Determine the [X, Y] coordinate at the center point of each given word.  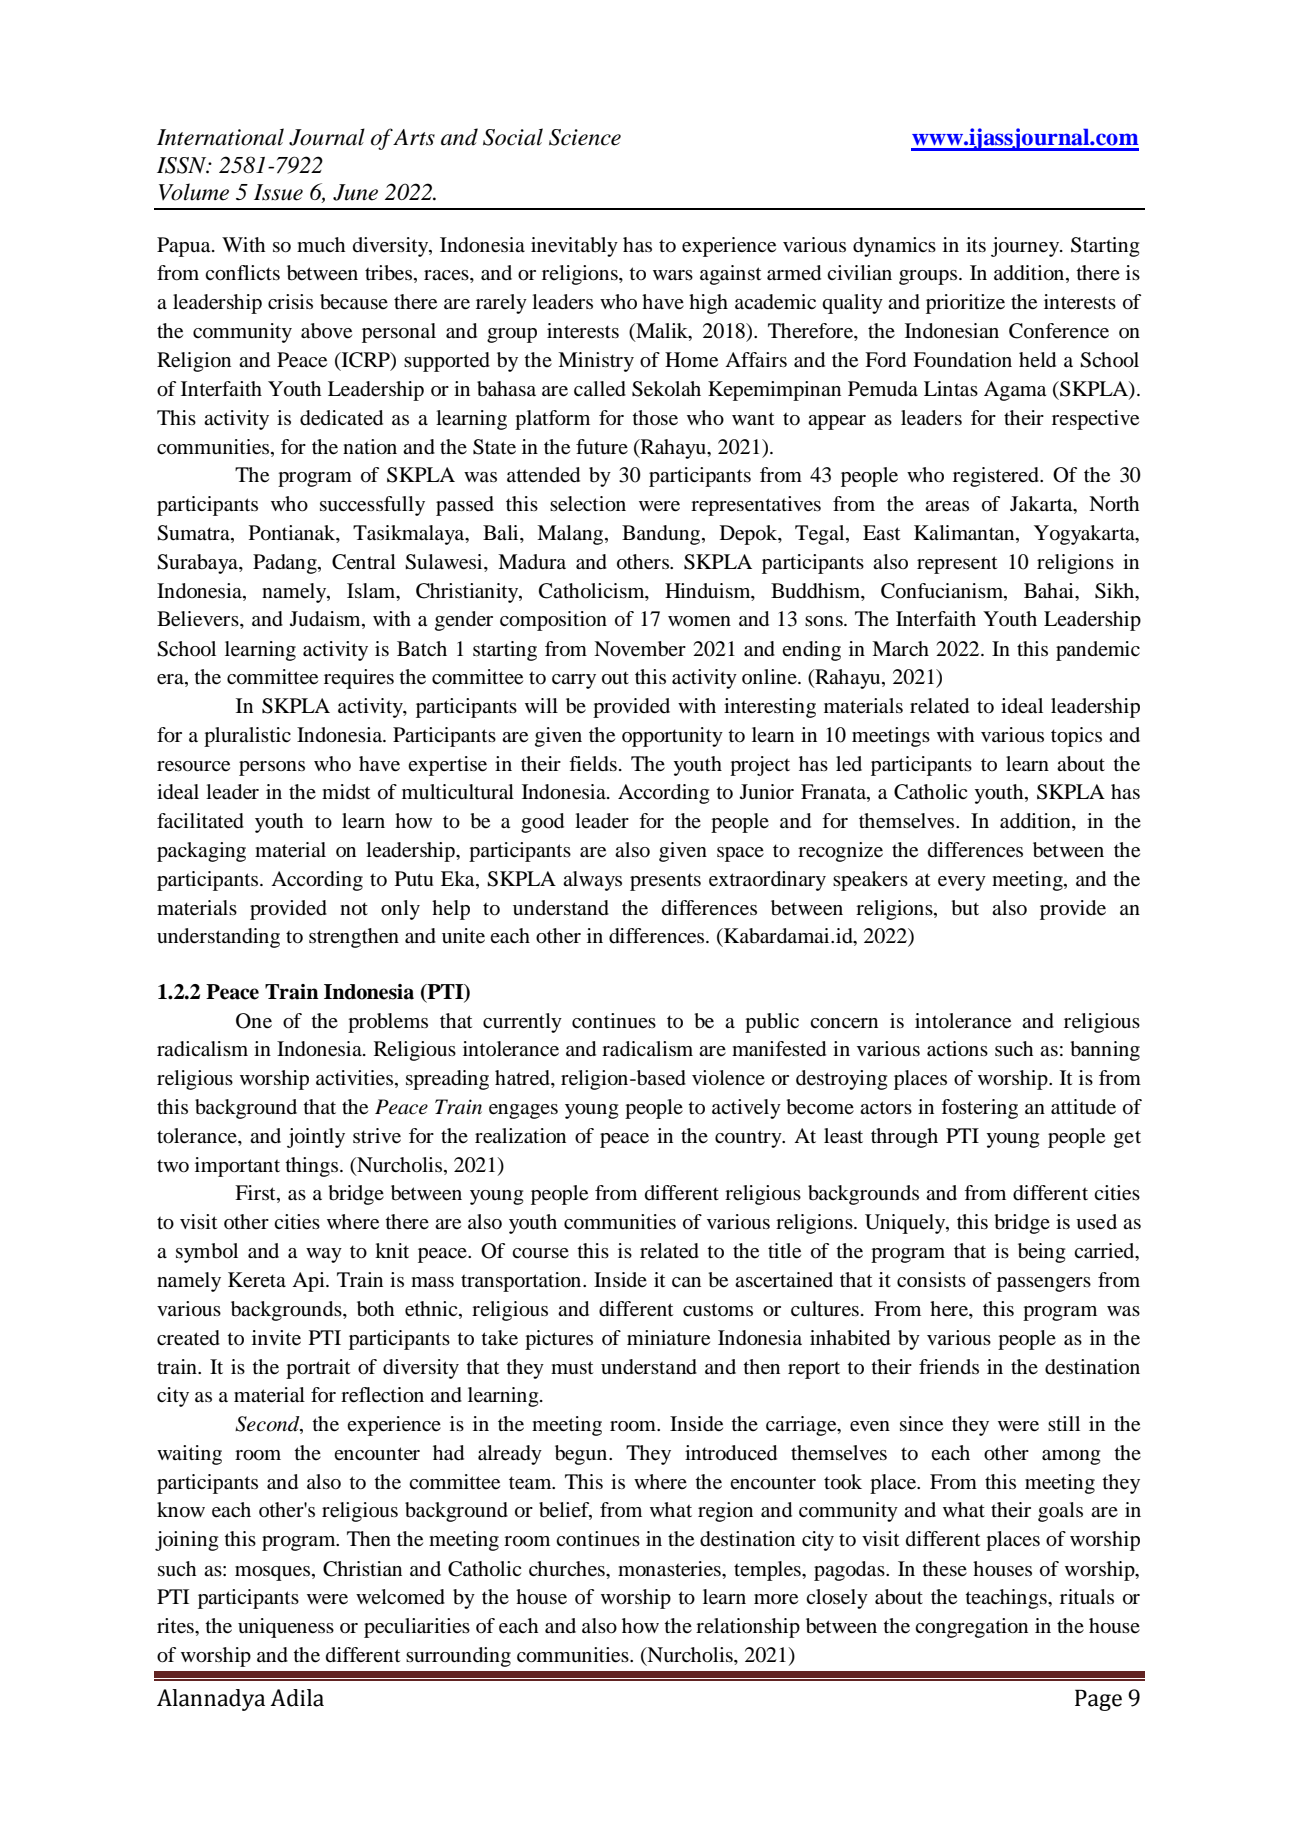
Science [585, 137]
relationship [748, 1628]
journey [1026, 247]
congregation [971, 1628]
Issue [278, 192]
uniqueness [286, 1628]
